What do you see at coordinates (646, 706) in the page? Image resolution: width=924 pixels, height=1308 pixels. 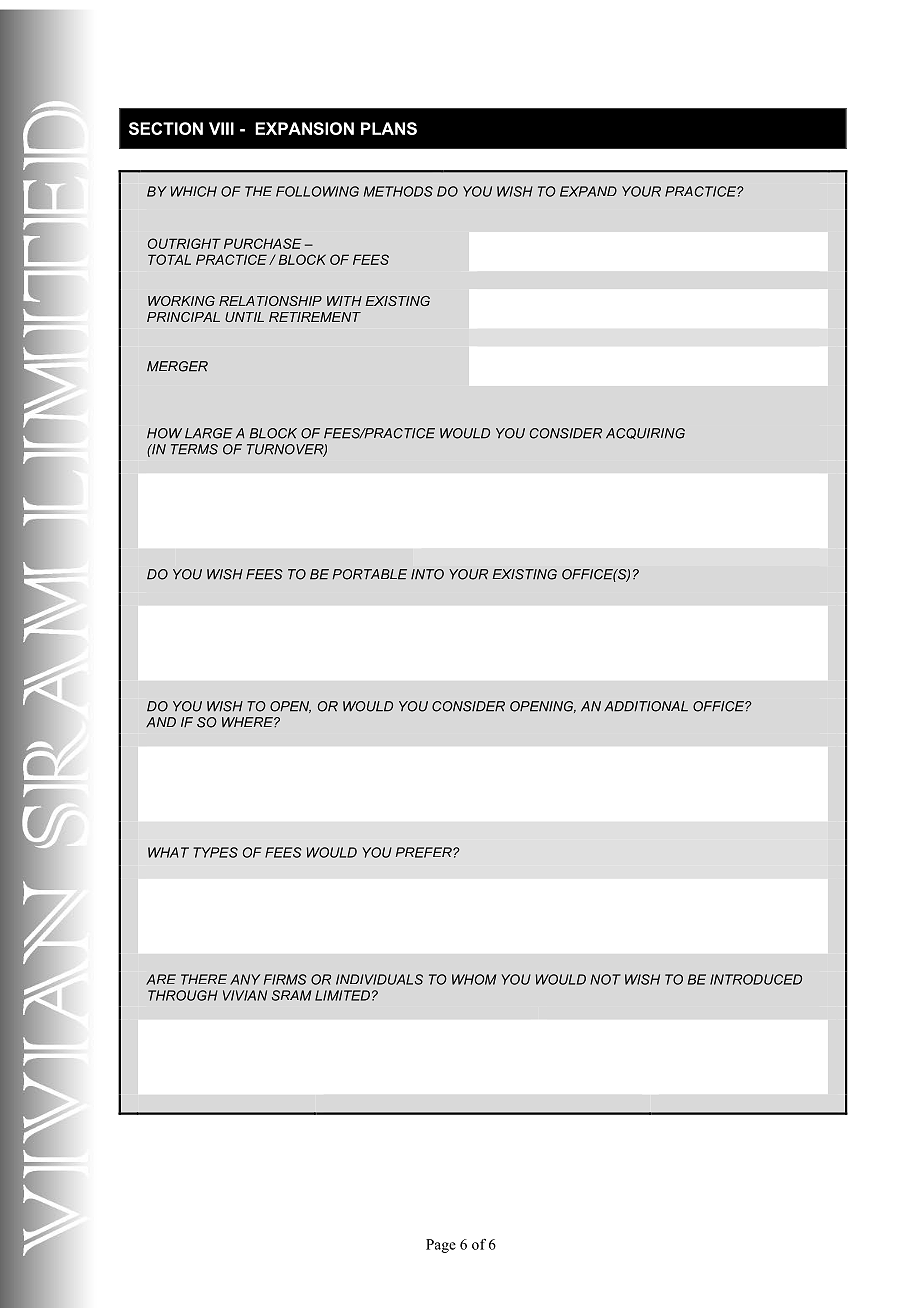 I see `ADDITIONAL` at bounding box center [646, 706].
